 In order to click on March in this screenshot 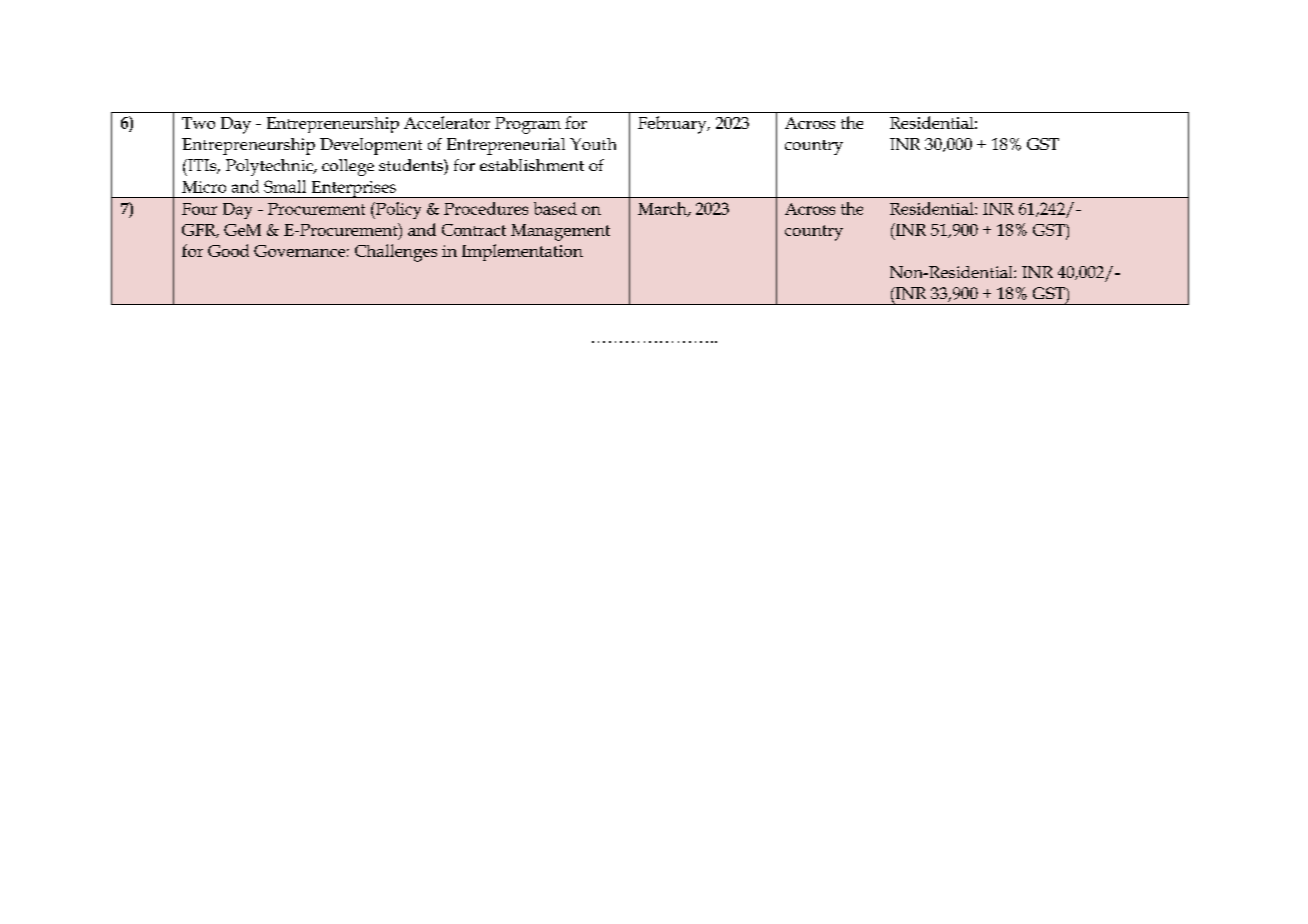, I will do `click(663, 209)`.
